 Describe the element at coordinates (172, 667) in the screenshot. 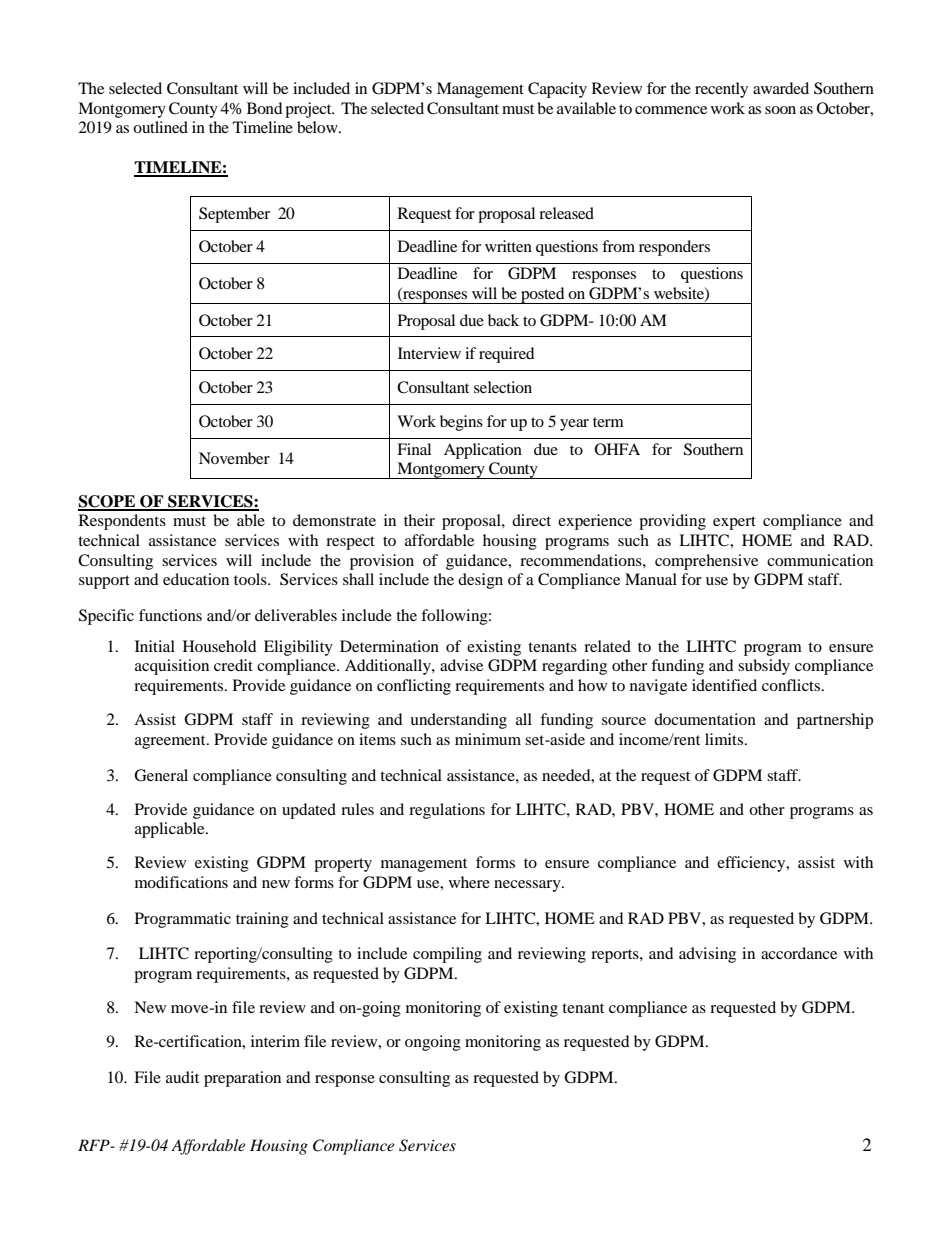

I see `acquisition` at that location.
